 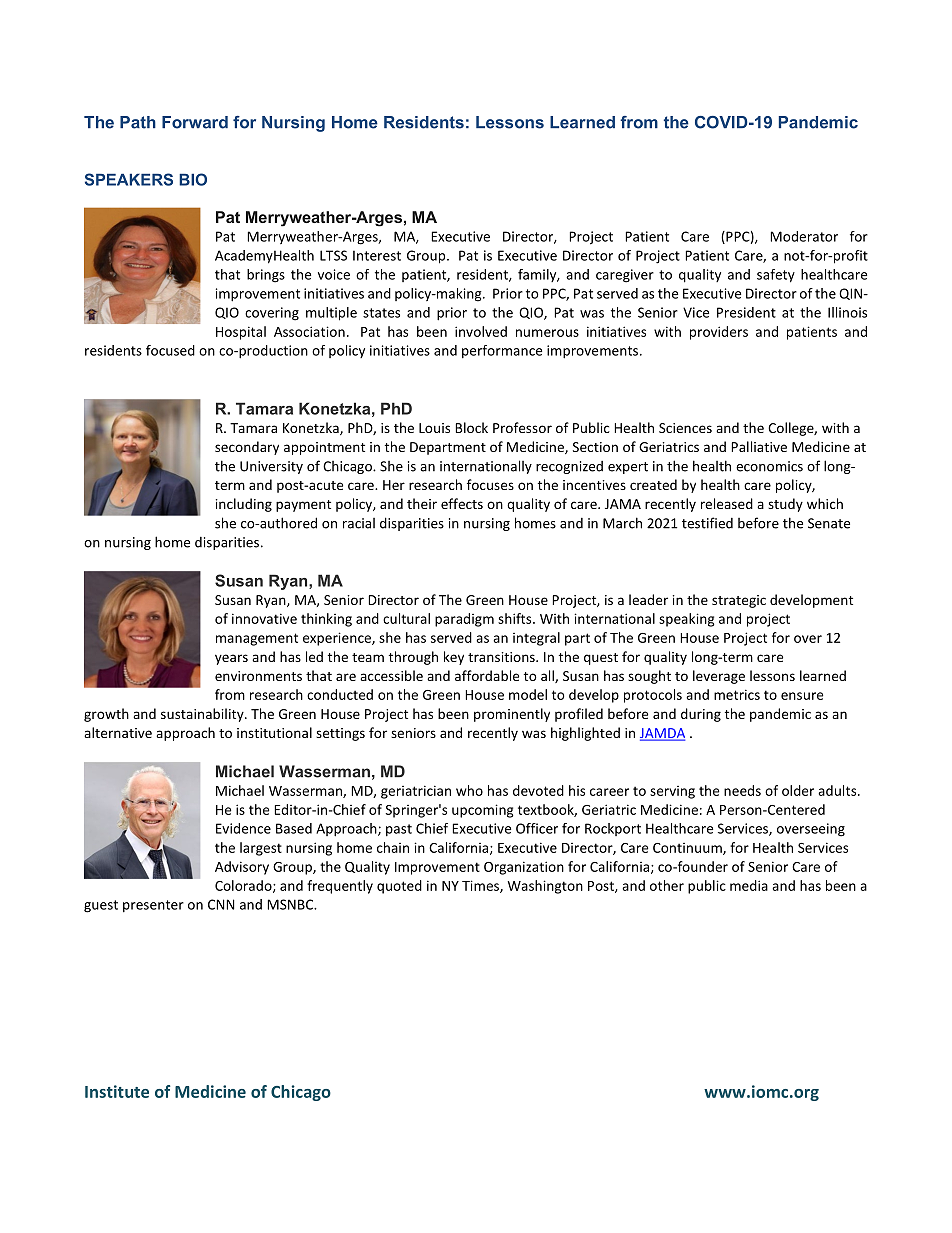 What do you see at coordinates (804, 236) in the screenshot?
I see `Moderator` at bounding box center [804, 236].
